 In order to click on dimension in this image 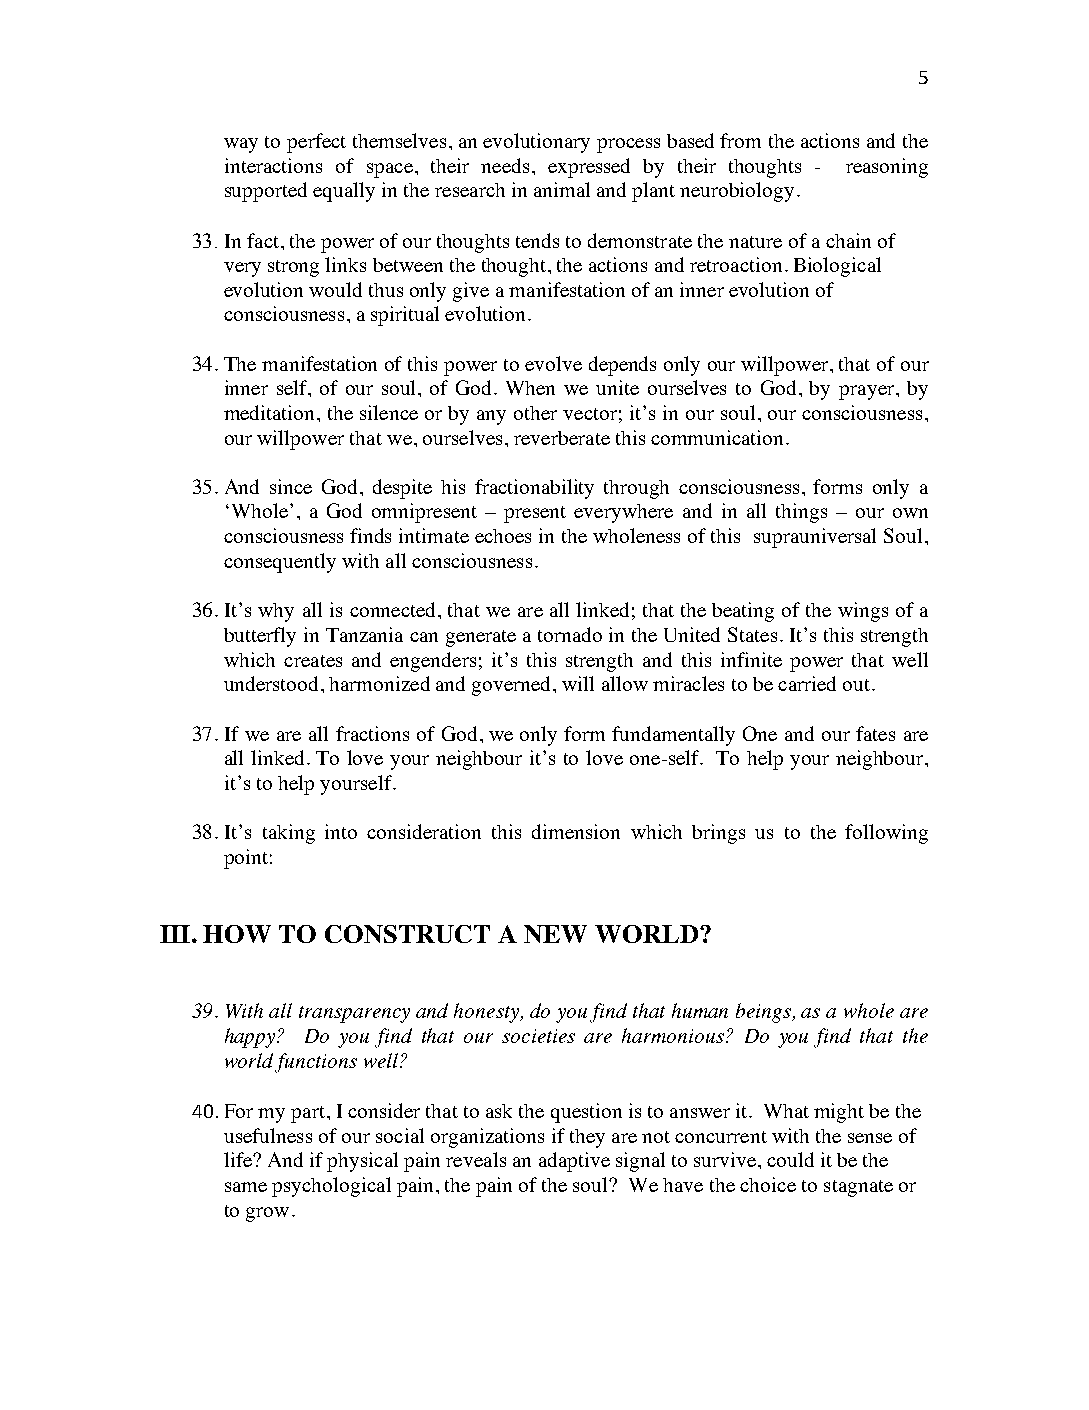, I will do `click(576, 831)`.
